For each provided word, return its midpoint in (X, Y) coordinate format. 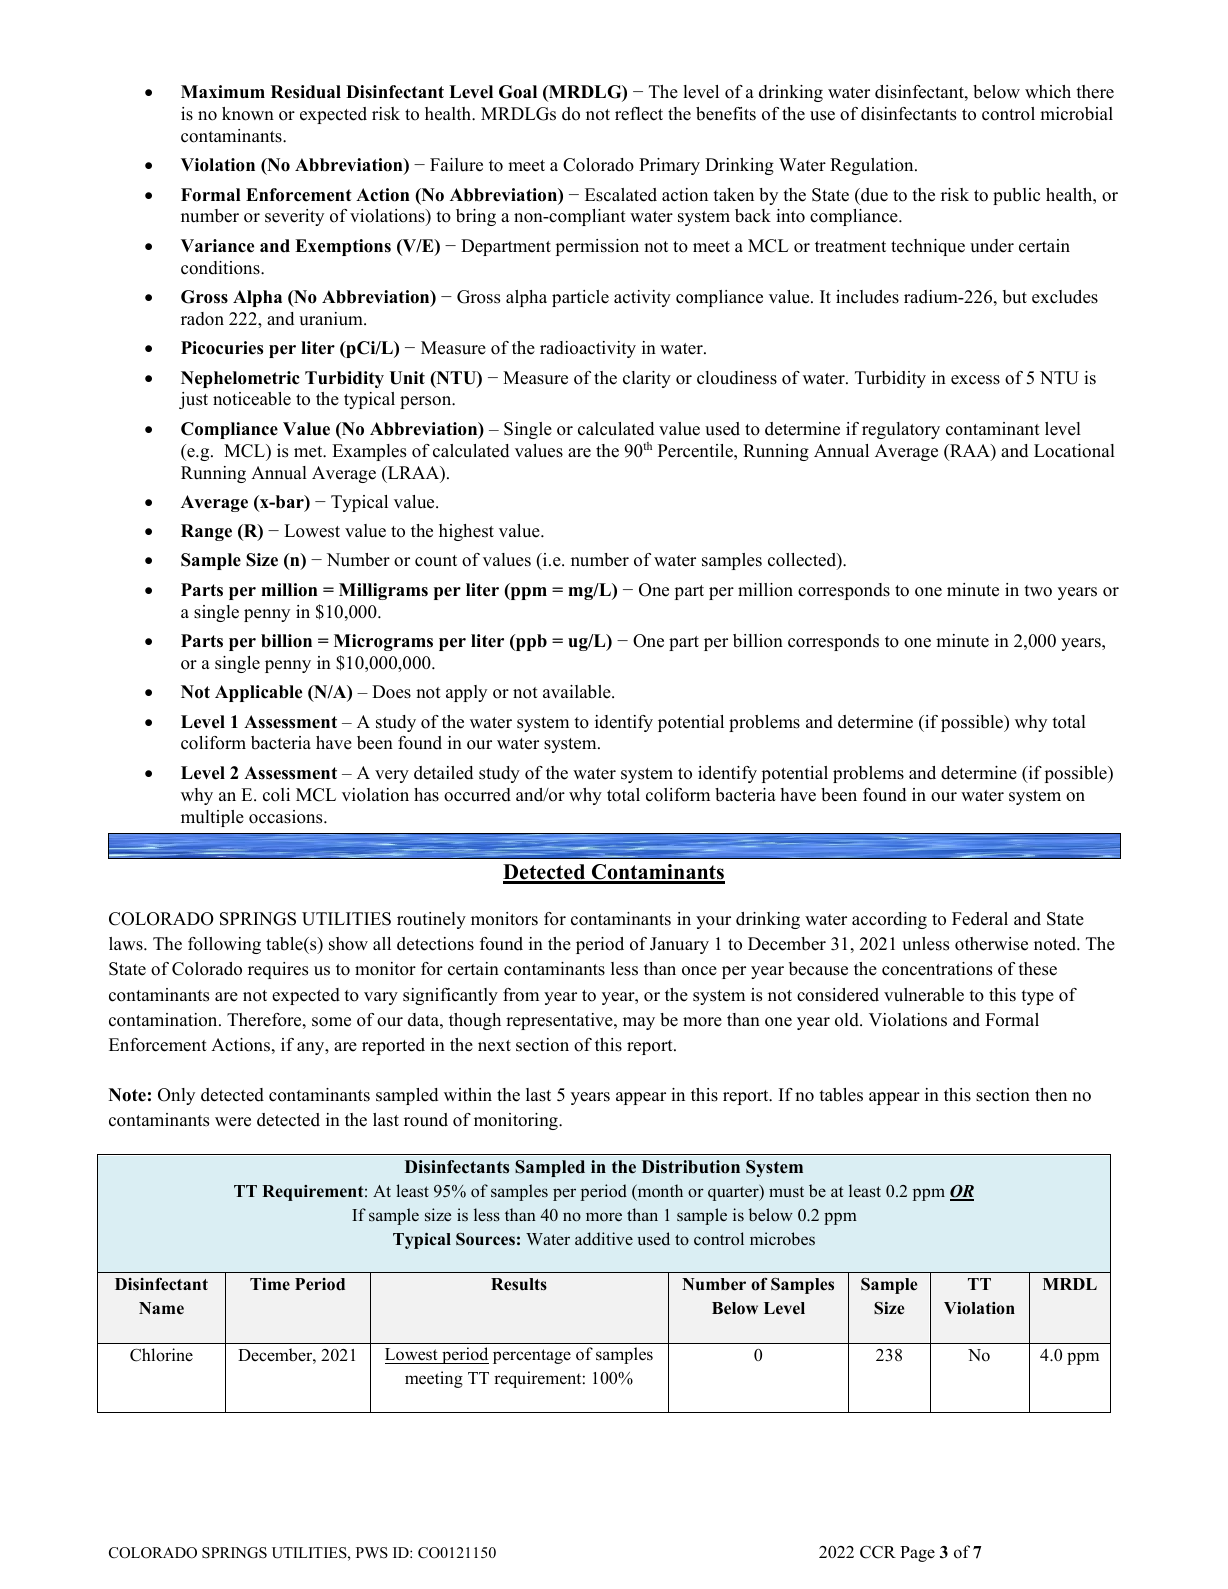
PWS (372, 1553)
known (248, 114)
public (1016, 196)
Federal (980, 919)
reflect (639, 114)
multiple (212, 818)
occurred (477, 795)
